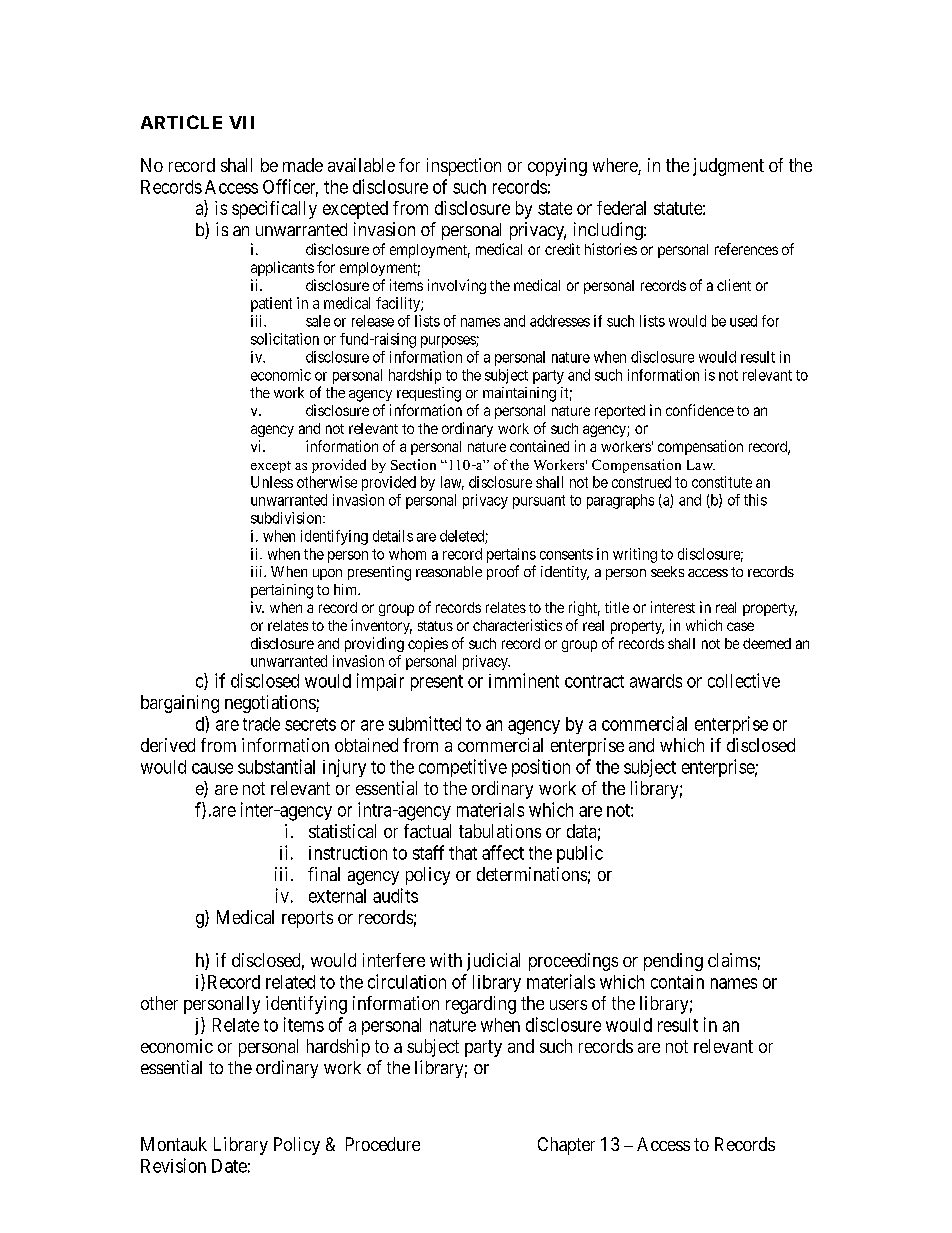 Image resolution: width=952 pixels, height=1233 pixels. Describe the element at coordinates (212, 768) in the page. I see `cause` at that location.
